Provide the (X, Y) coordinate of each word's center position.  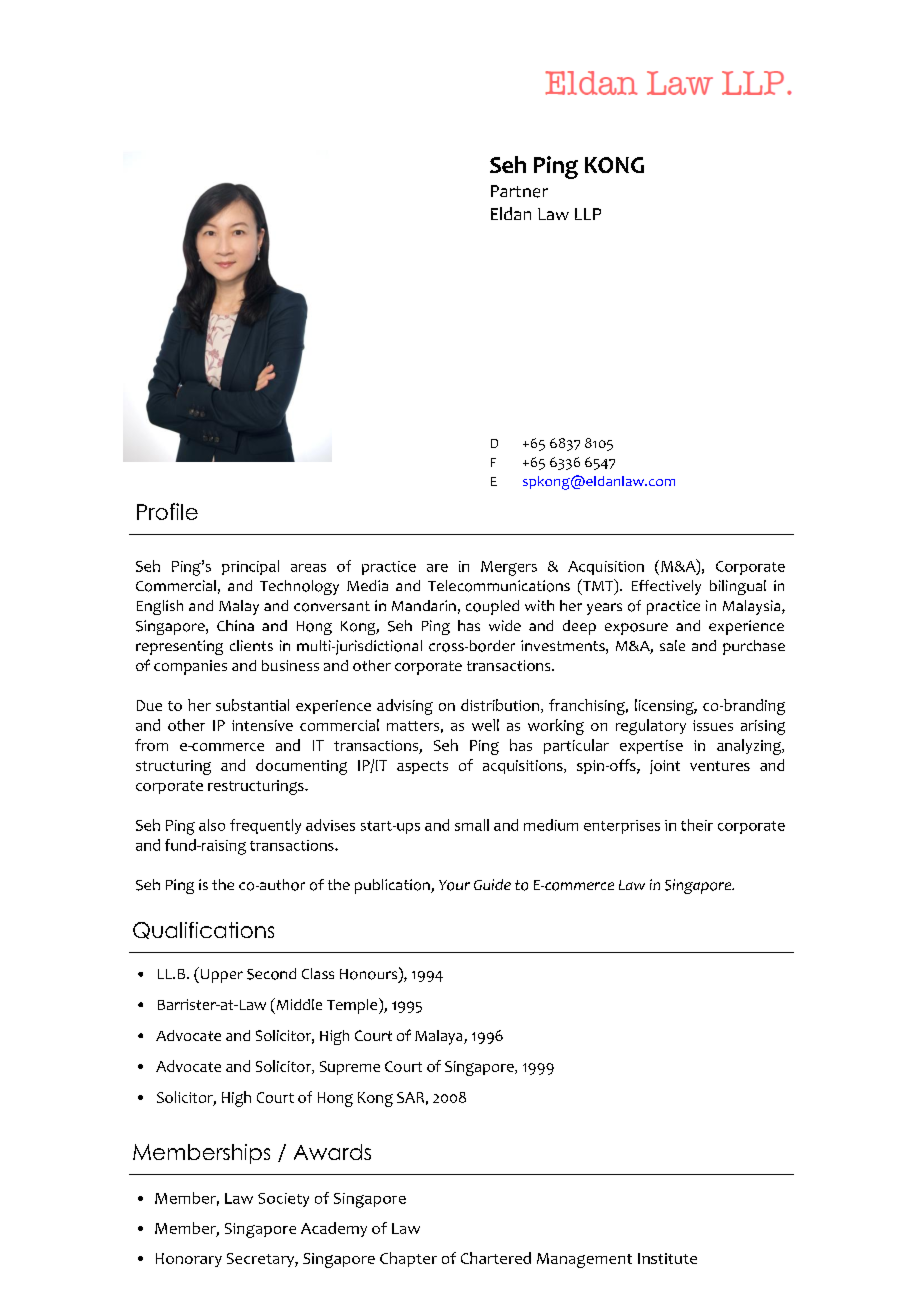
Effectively (666, 587)
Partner (519, 191)
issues (713, 725)
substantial (252, 705)
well (485, 725)
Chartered (496, 1258)
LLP (588, 214)
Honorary (189, 1260)
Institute (667, 1258)
